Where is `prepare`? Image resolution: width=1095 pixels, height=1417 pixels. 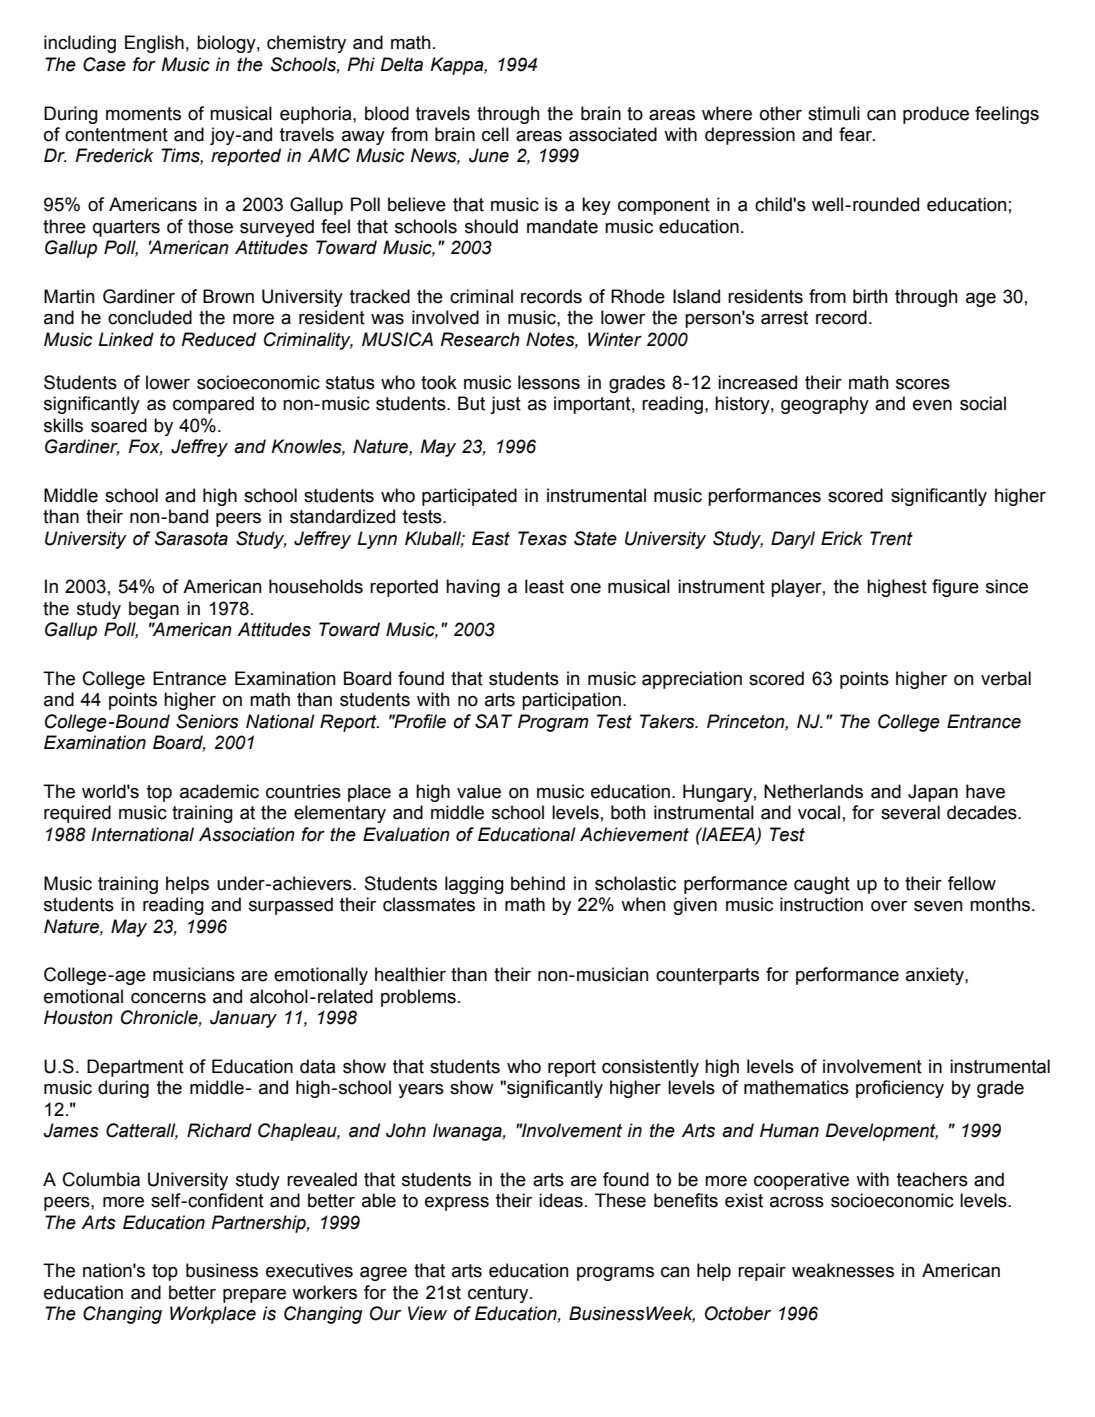
prepare is located at coordinates (254, 1296).
